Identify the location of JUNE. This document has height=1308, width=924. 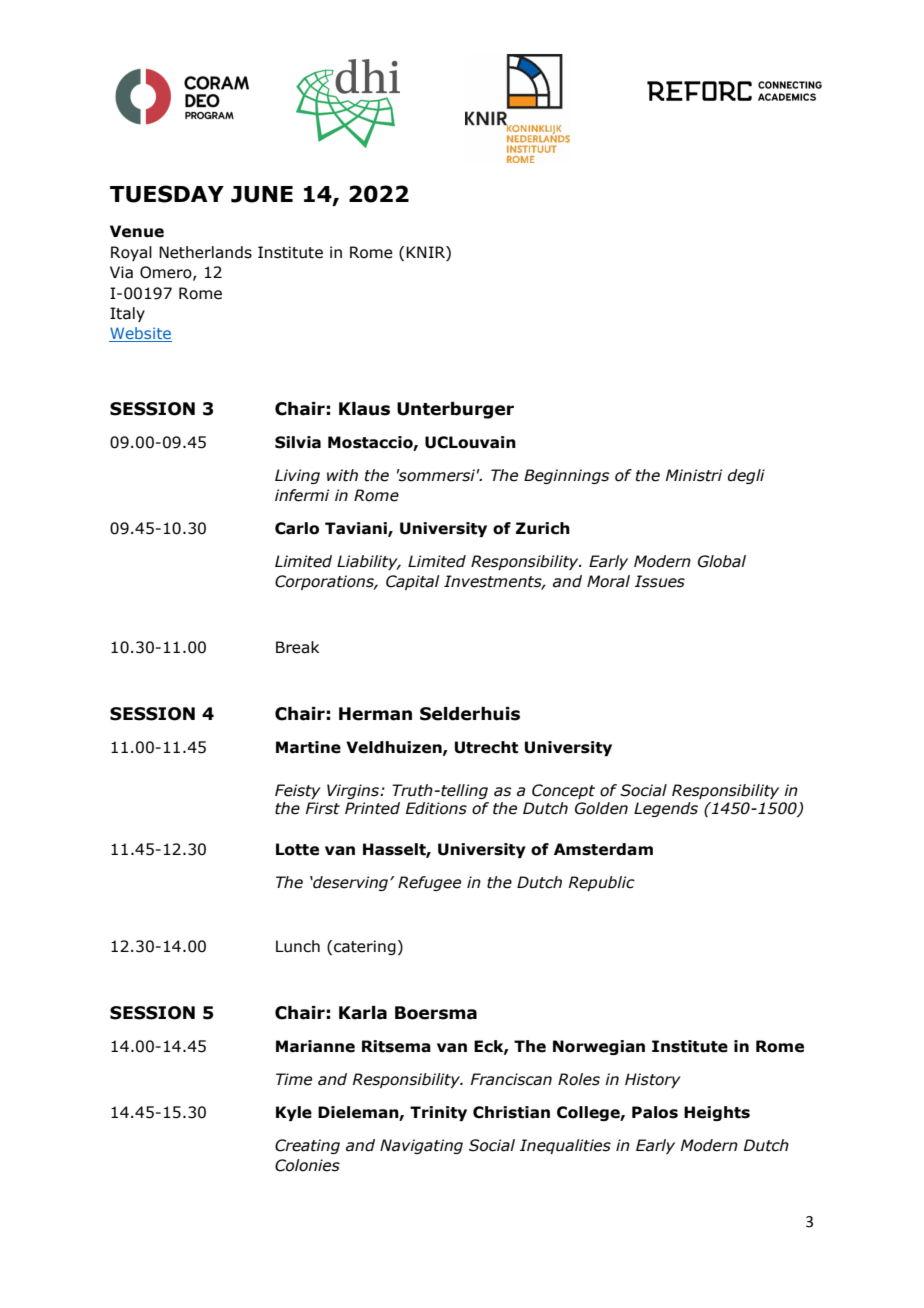
(262, 194).
